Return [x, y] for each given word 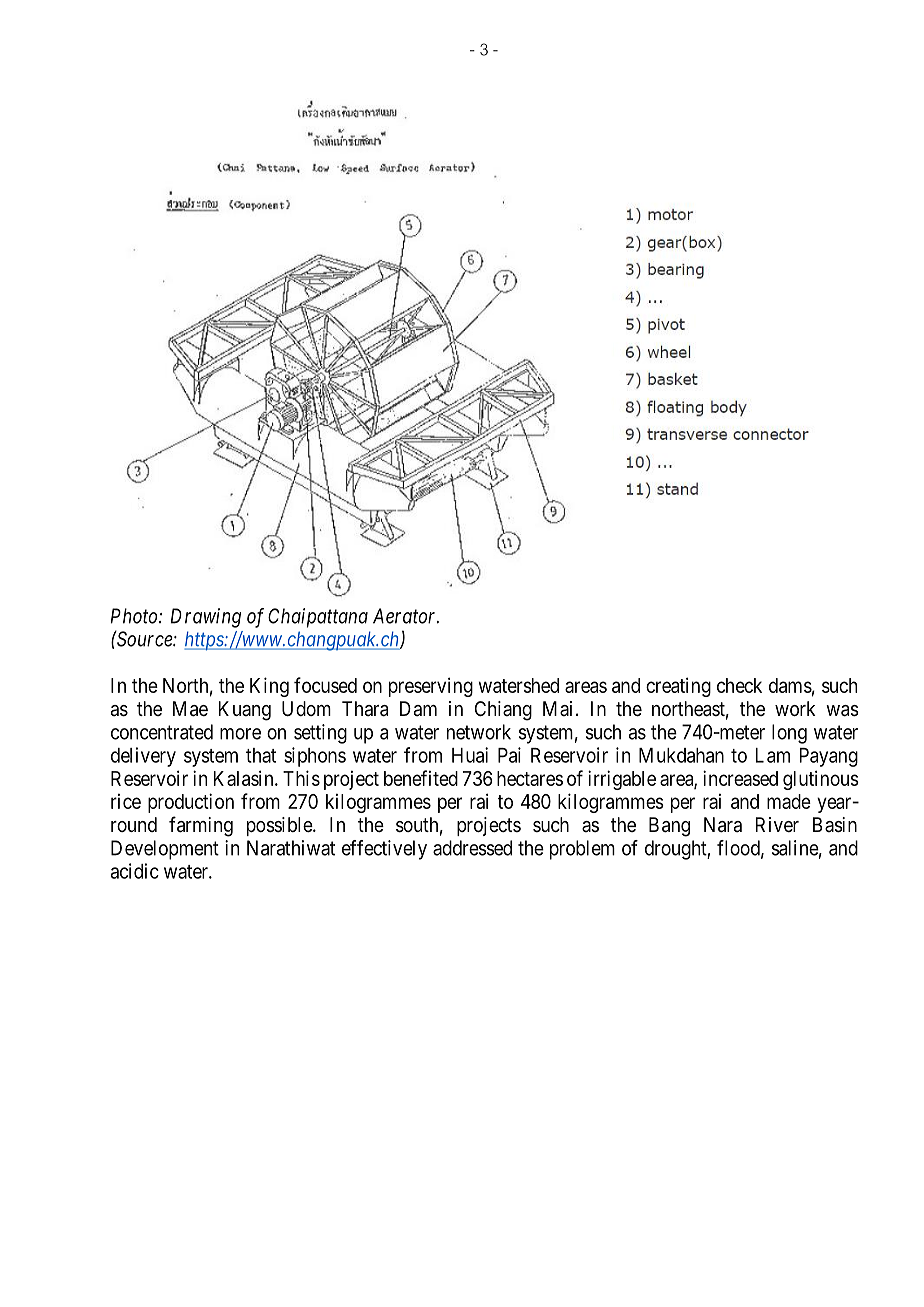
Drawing [205, 618]
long [789, 734]
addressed [472, 848]
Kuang [245, 711]
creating [678, 687]
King [269, 687]
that [261, 755]
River [777, 824]
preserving [431, 687]
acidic [135, 871]
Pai [509, 755]
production [191, 803]
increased [740, 778]
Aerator [406, 616]
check [739, 685]
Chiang [503, 711]
